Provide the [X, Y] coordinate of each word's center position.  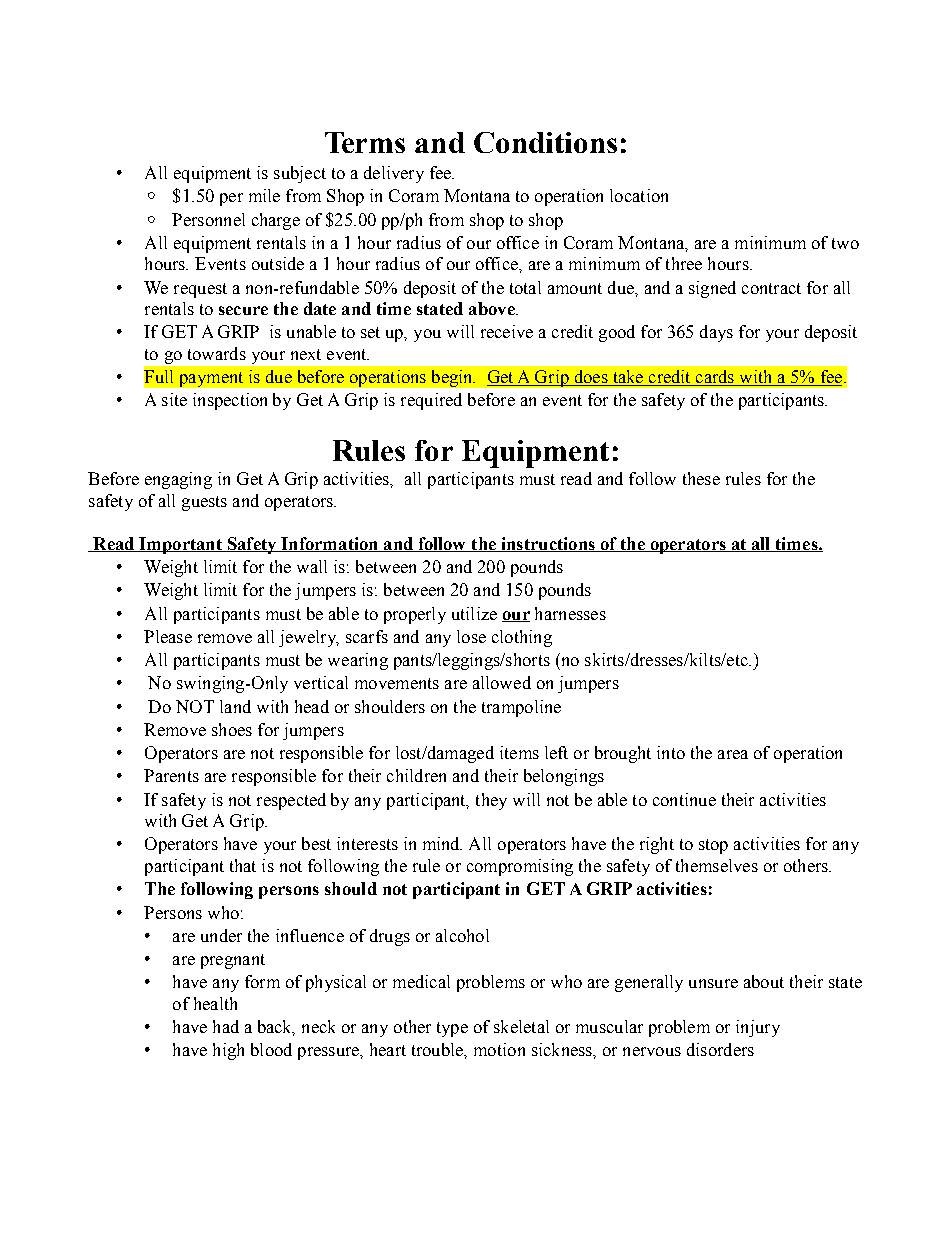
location [639, 195]
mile [264, 195]
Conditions [545, 142]
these [701, 478]
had [226, 1026]
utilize [474, 613]
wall [312, 566]
